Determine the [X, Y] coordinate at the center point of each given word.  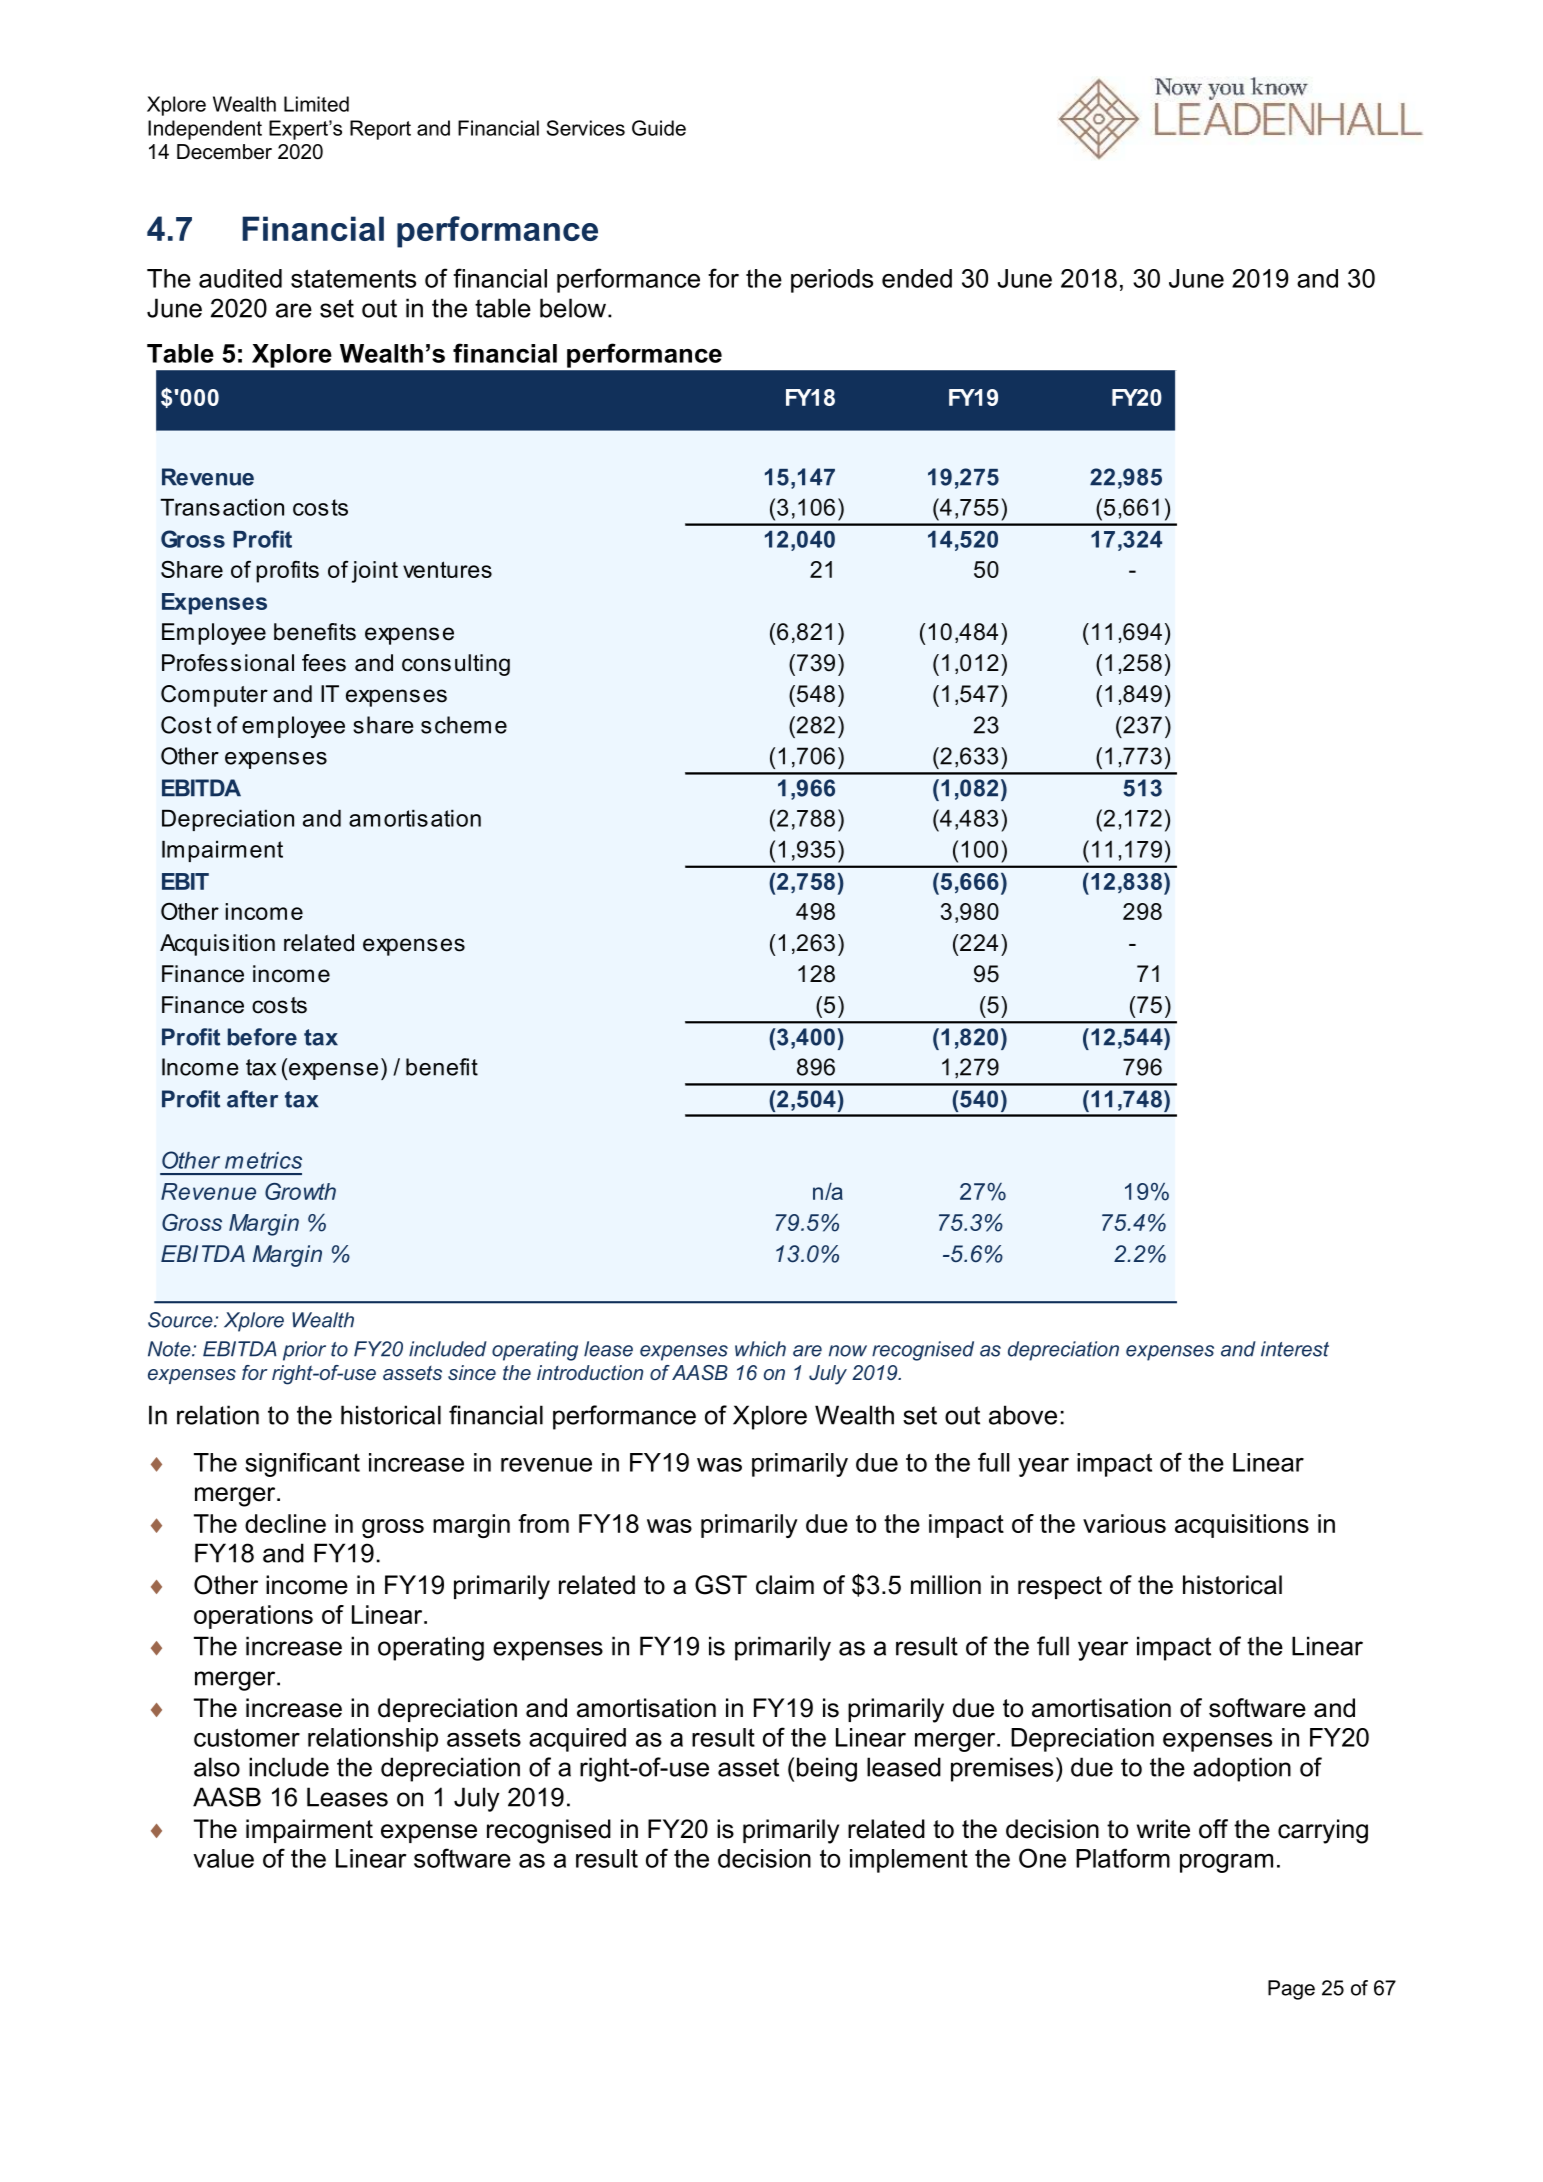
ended [917, 278]
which [760, 1349]
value [223, 1858]
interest [1295, 1349]
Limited [316, 104]
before [262, 1037]
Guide [659, 128]
